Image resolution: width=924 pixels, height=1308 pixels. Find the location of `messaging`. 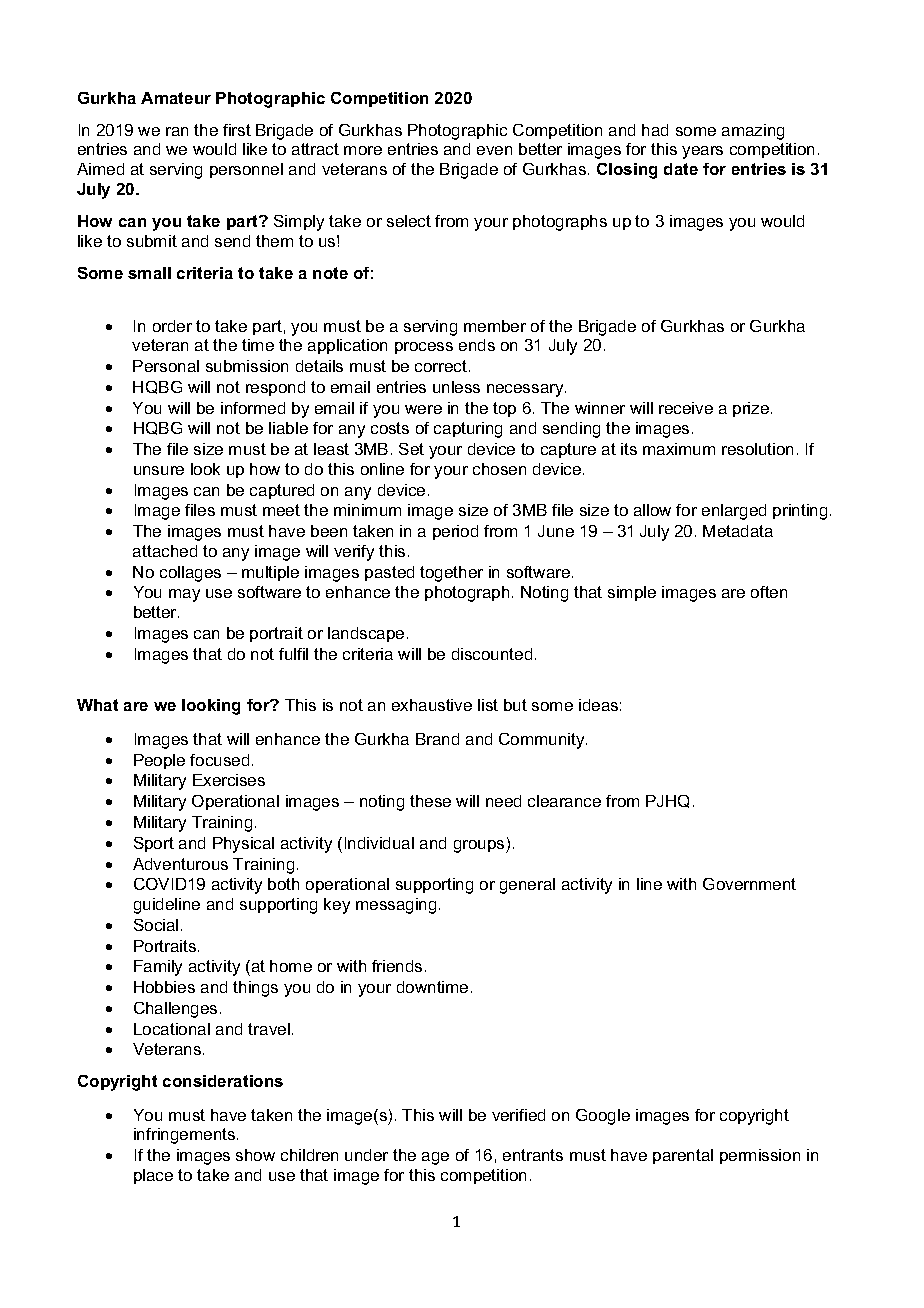

messaging is located at coordinates (396, 906).
